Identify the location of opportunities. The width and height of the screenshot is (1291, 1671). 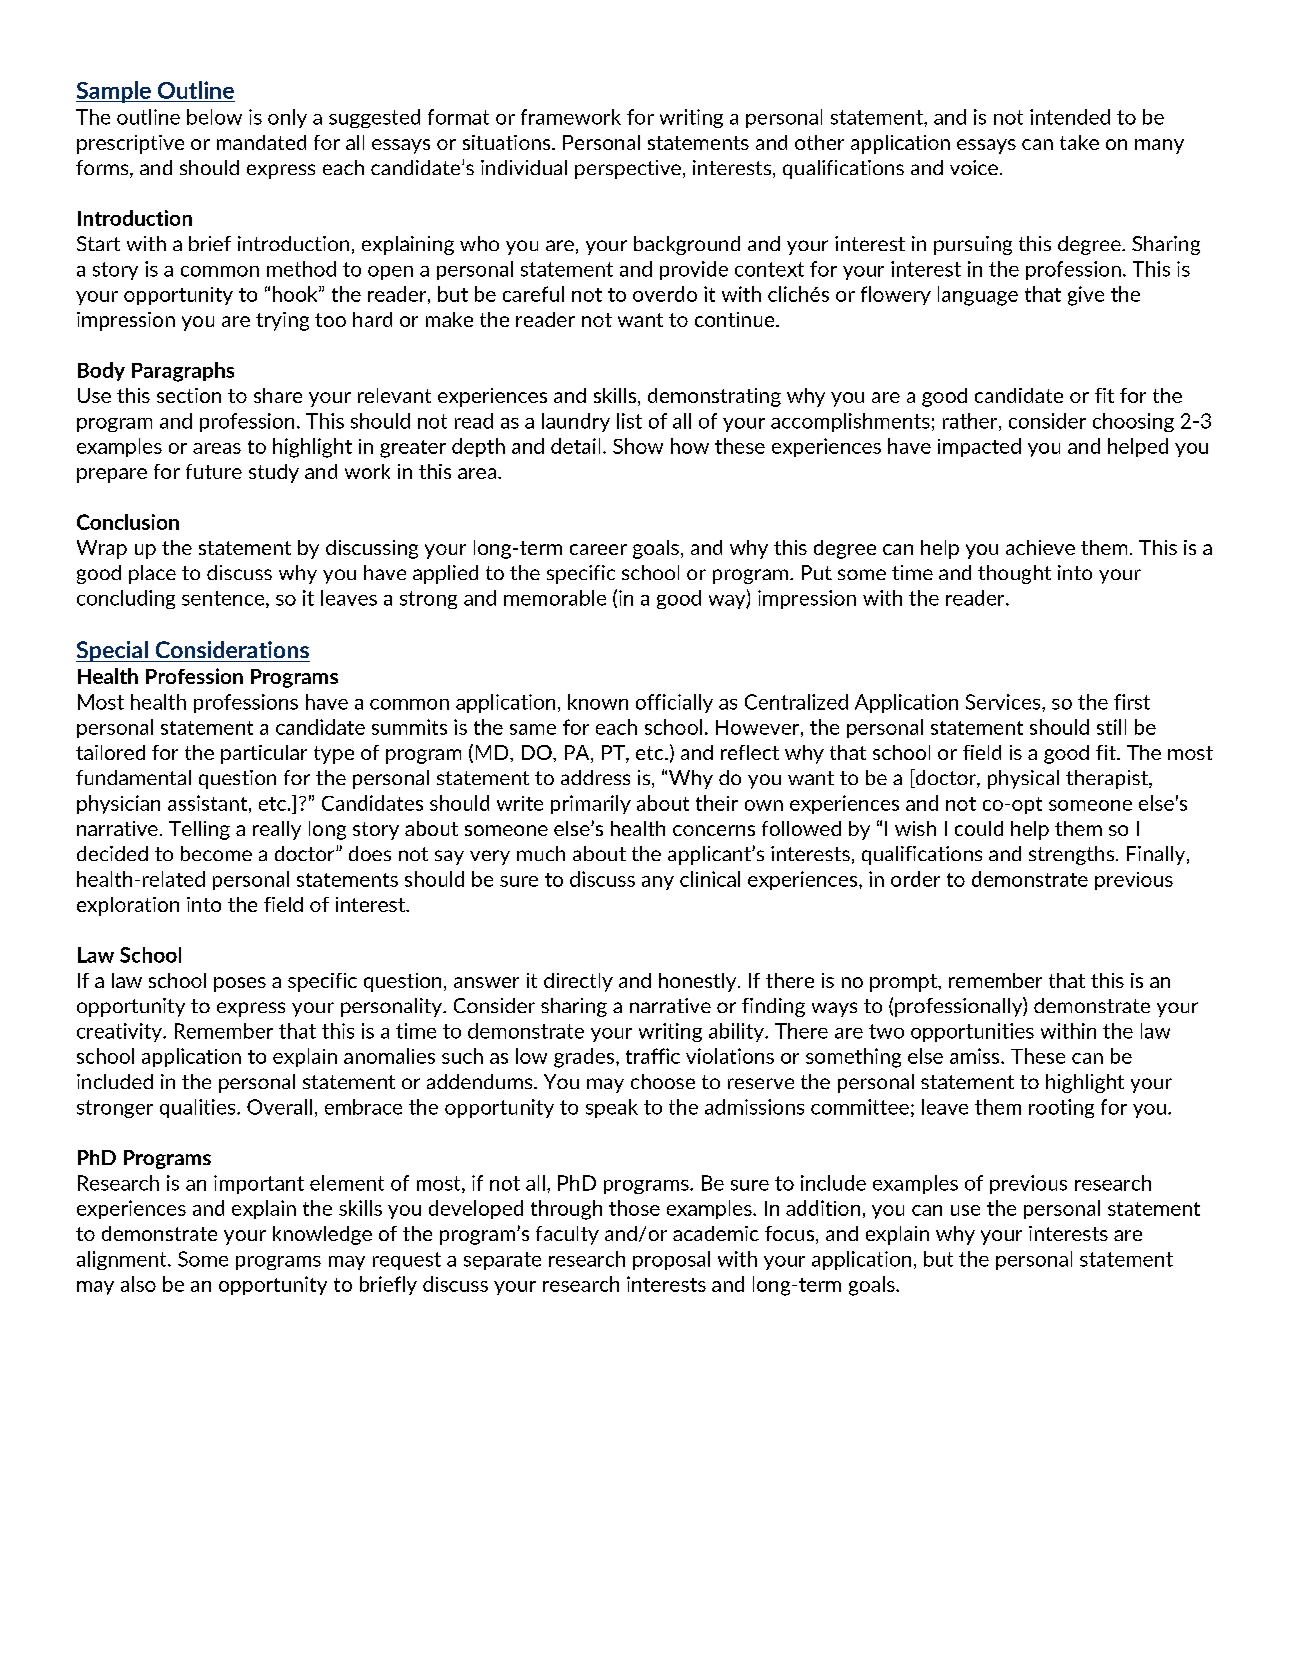
(972, 1032).
